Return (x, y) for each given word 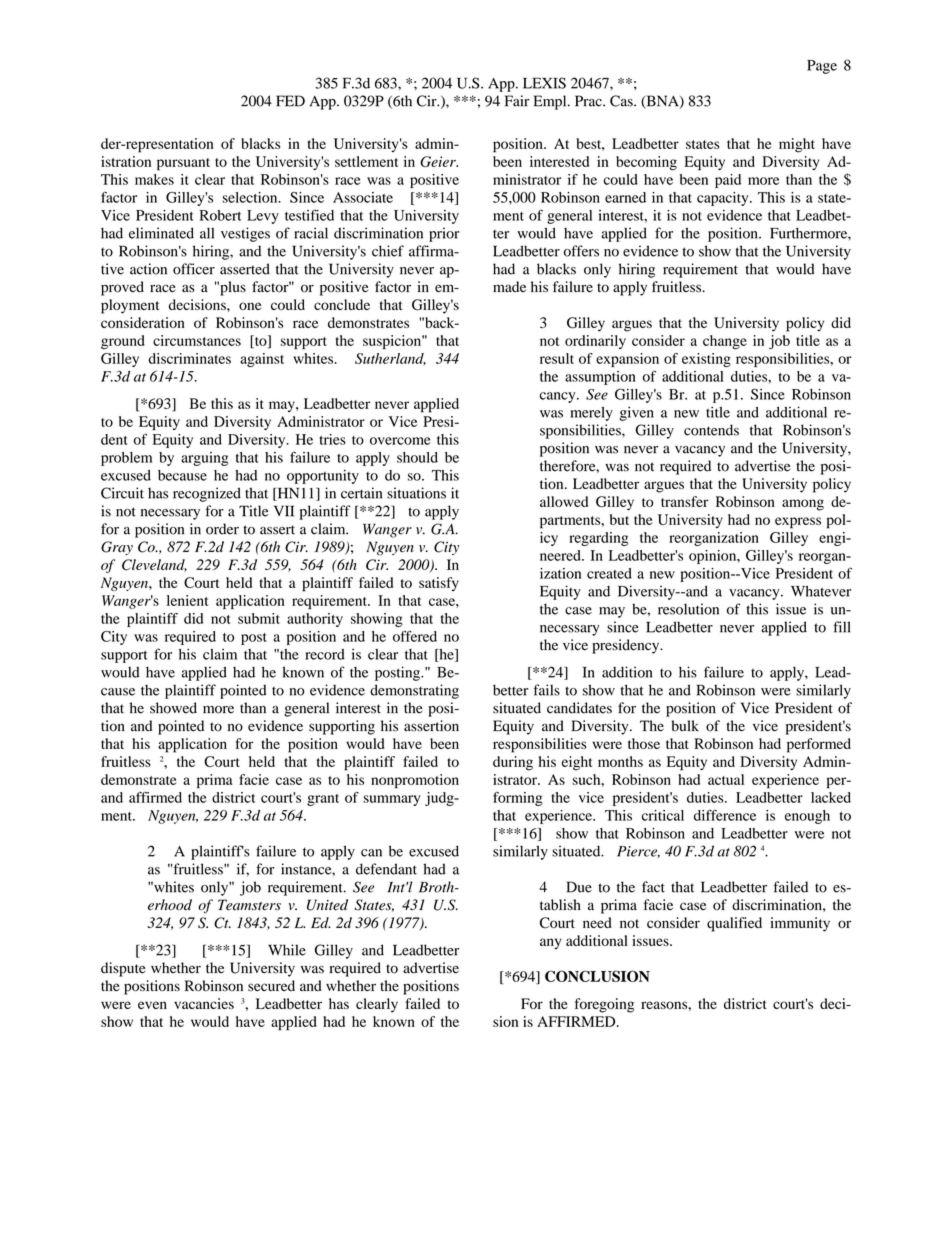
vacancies (204, 1003)
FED (290, 101)
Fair (517, 101)
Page (822, 67)
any (551, 944)
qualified (734, 924)
